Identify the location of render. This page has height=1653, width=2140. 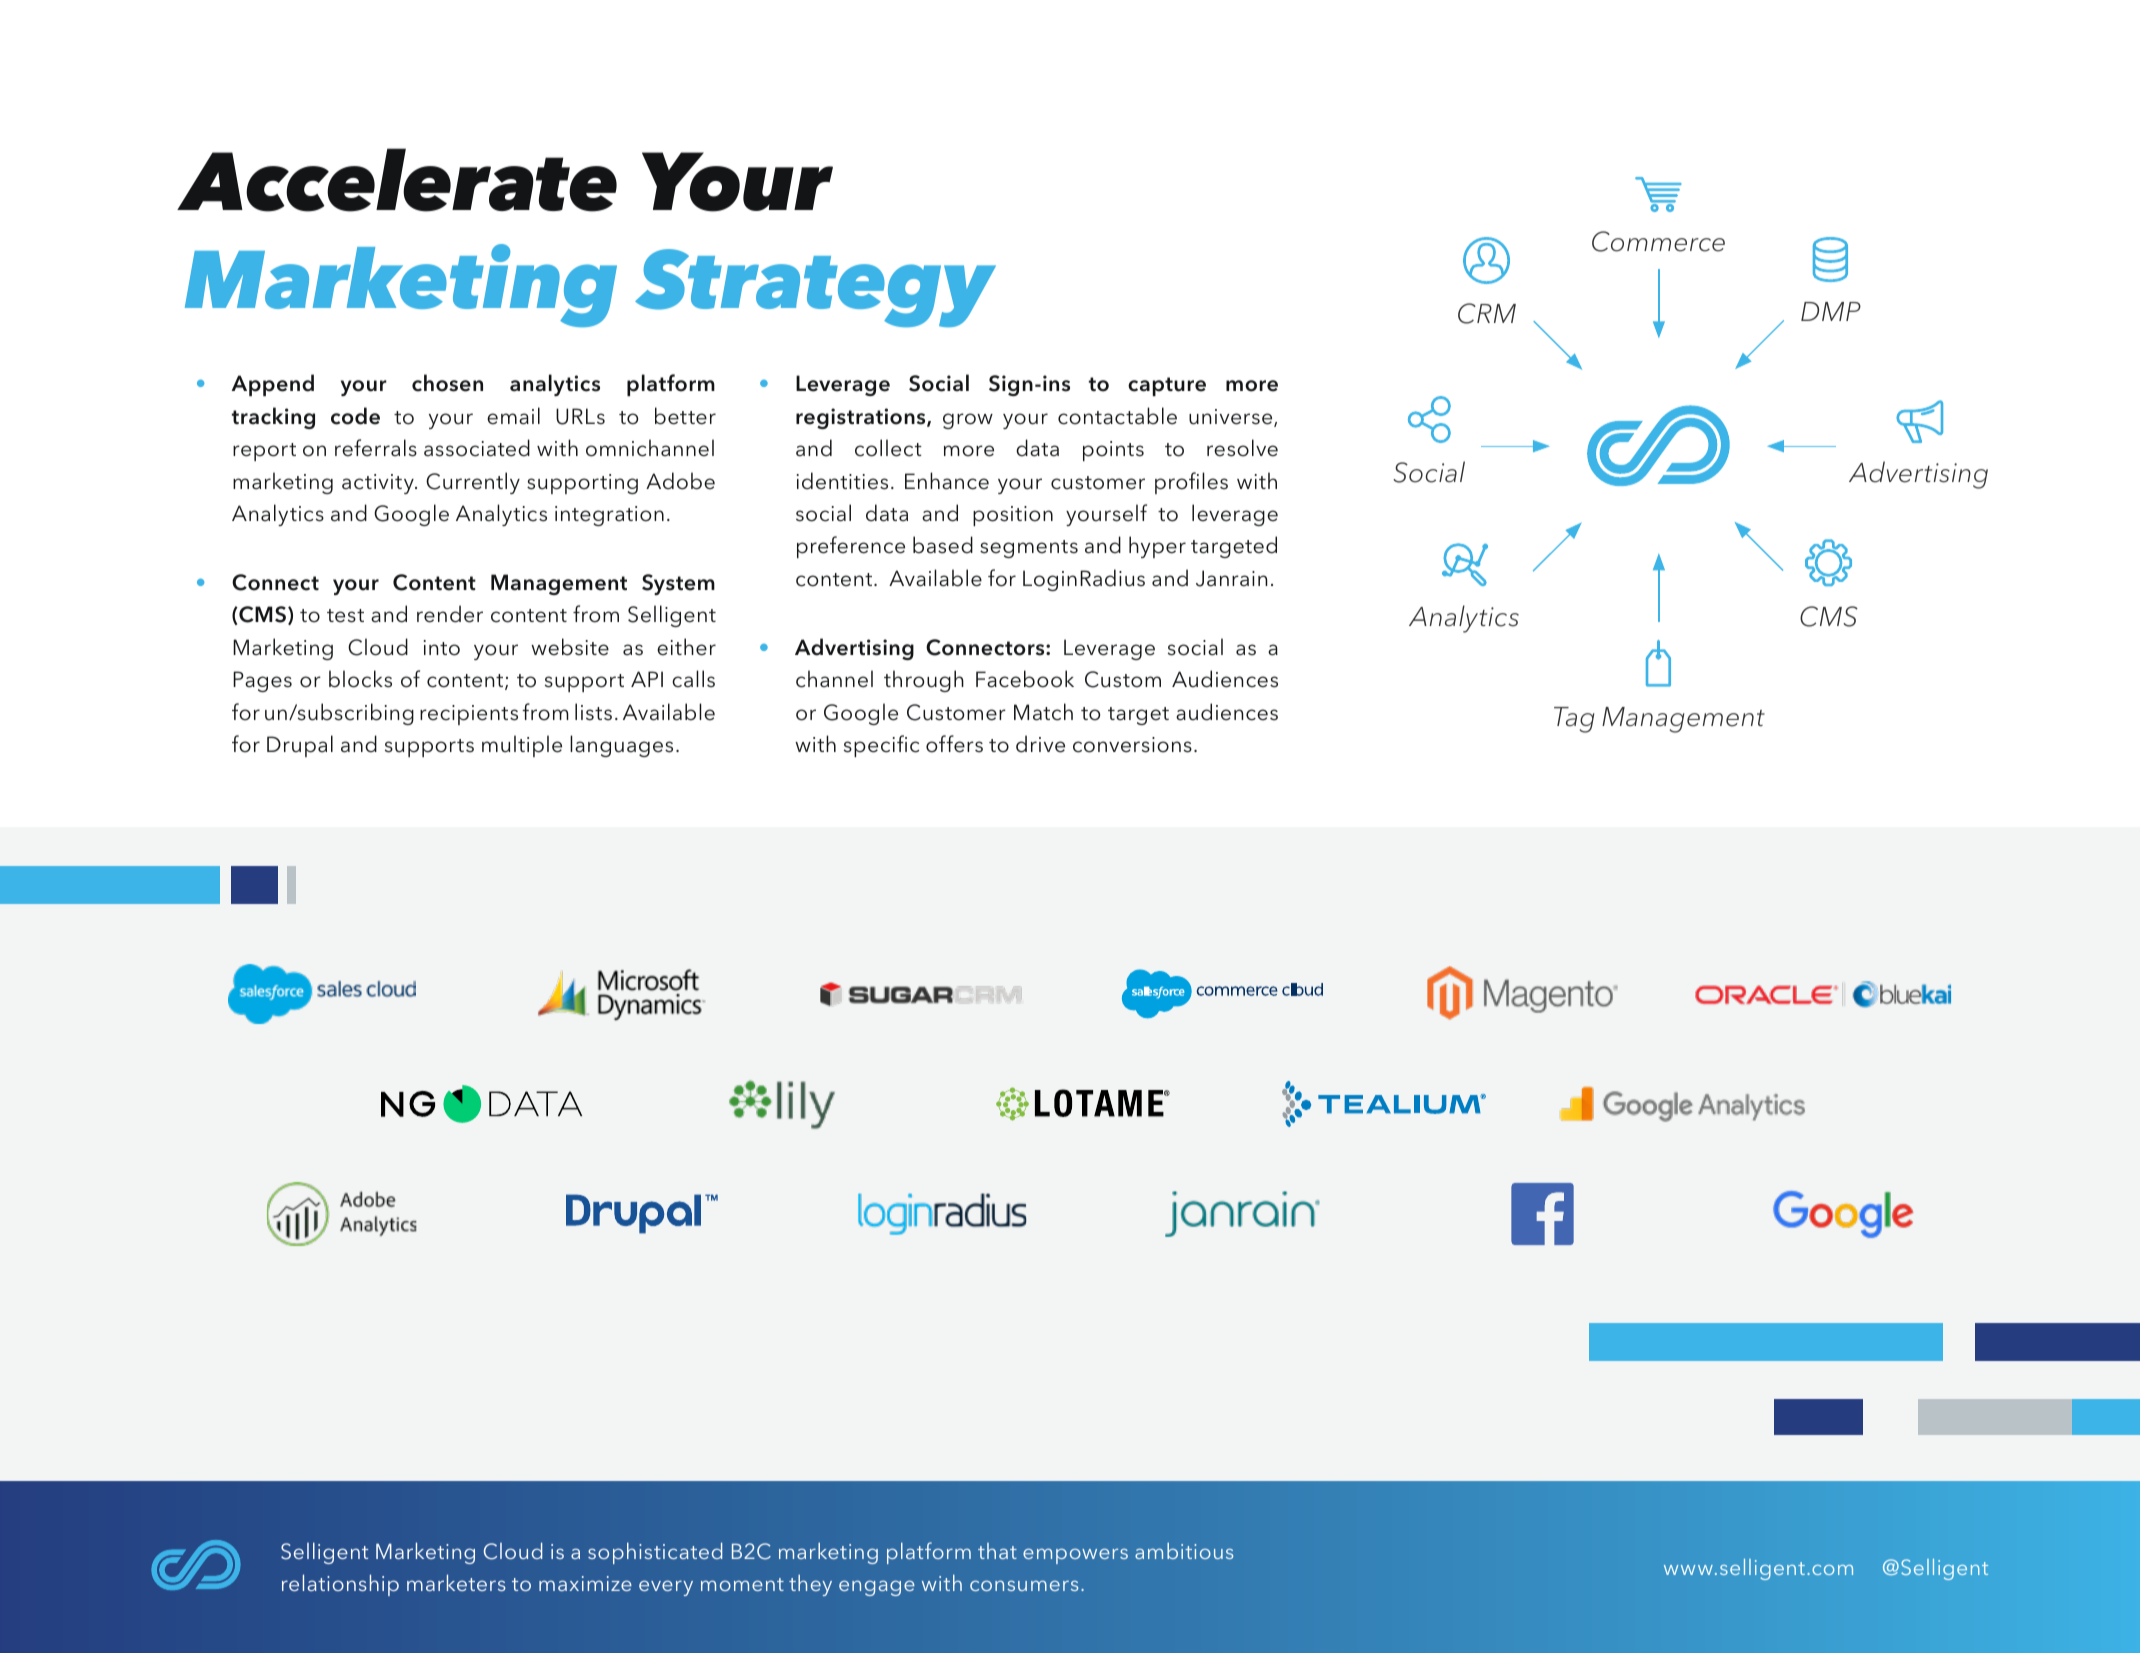
(450, 614).
